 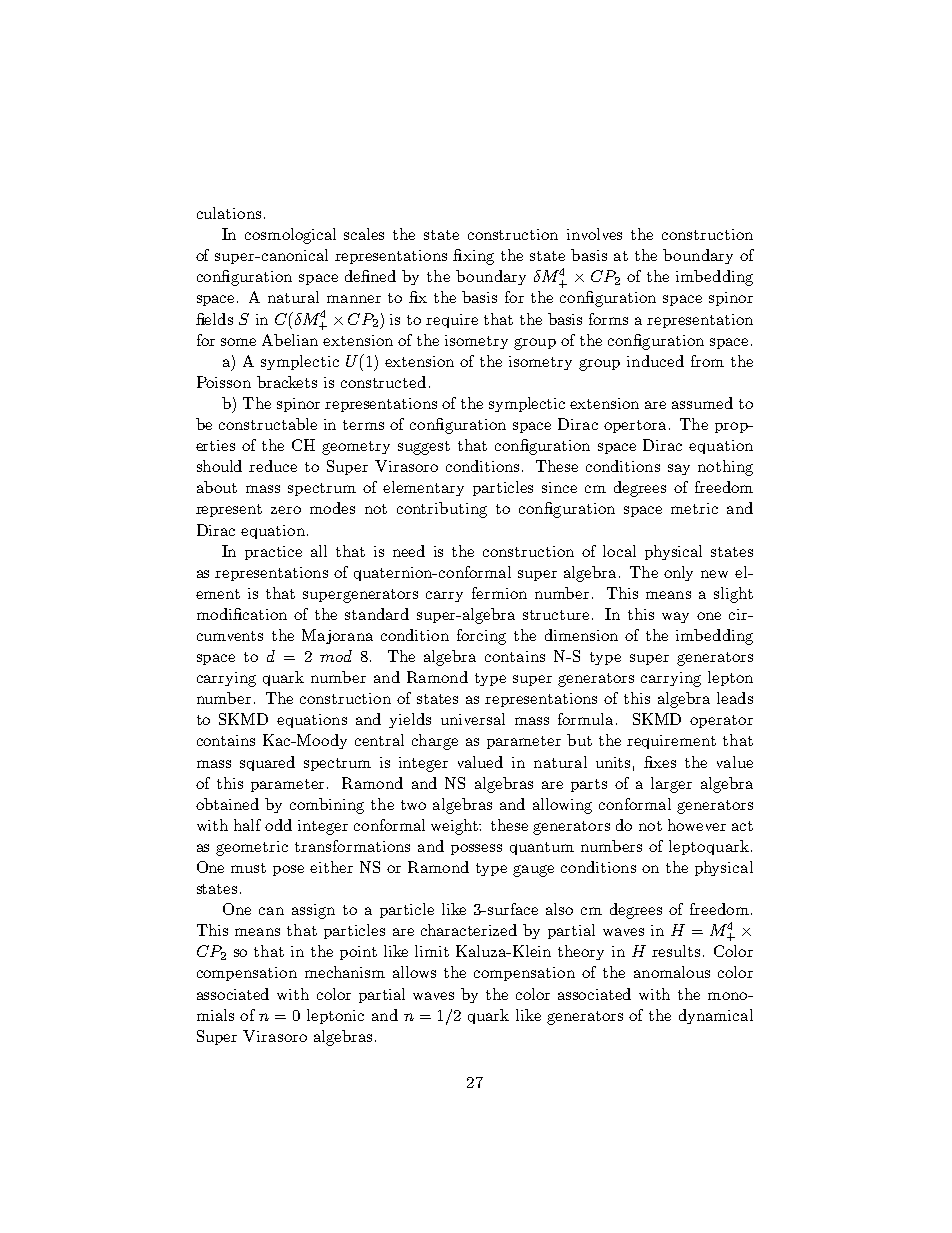 I want to click on anomalous, so click(x=672, y=972).
